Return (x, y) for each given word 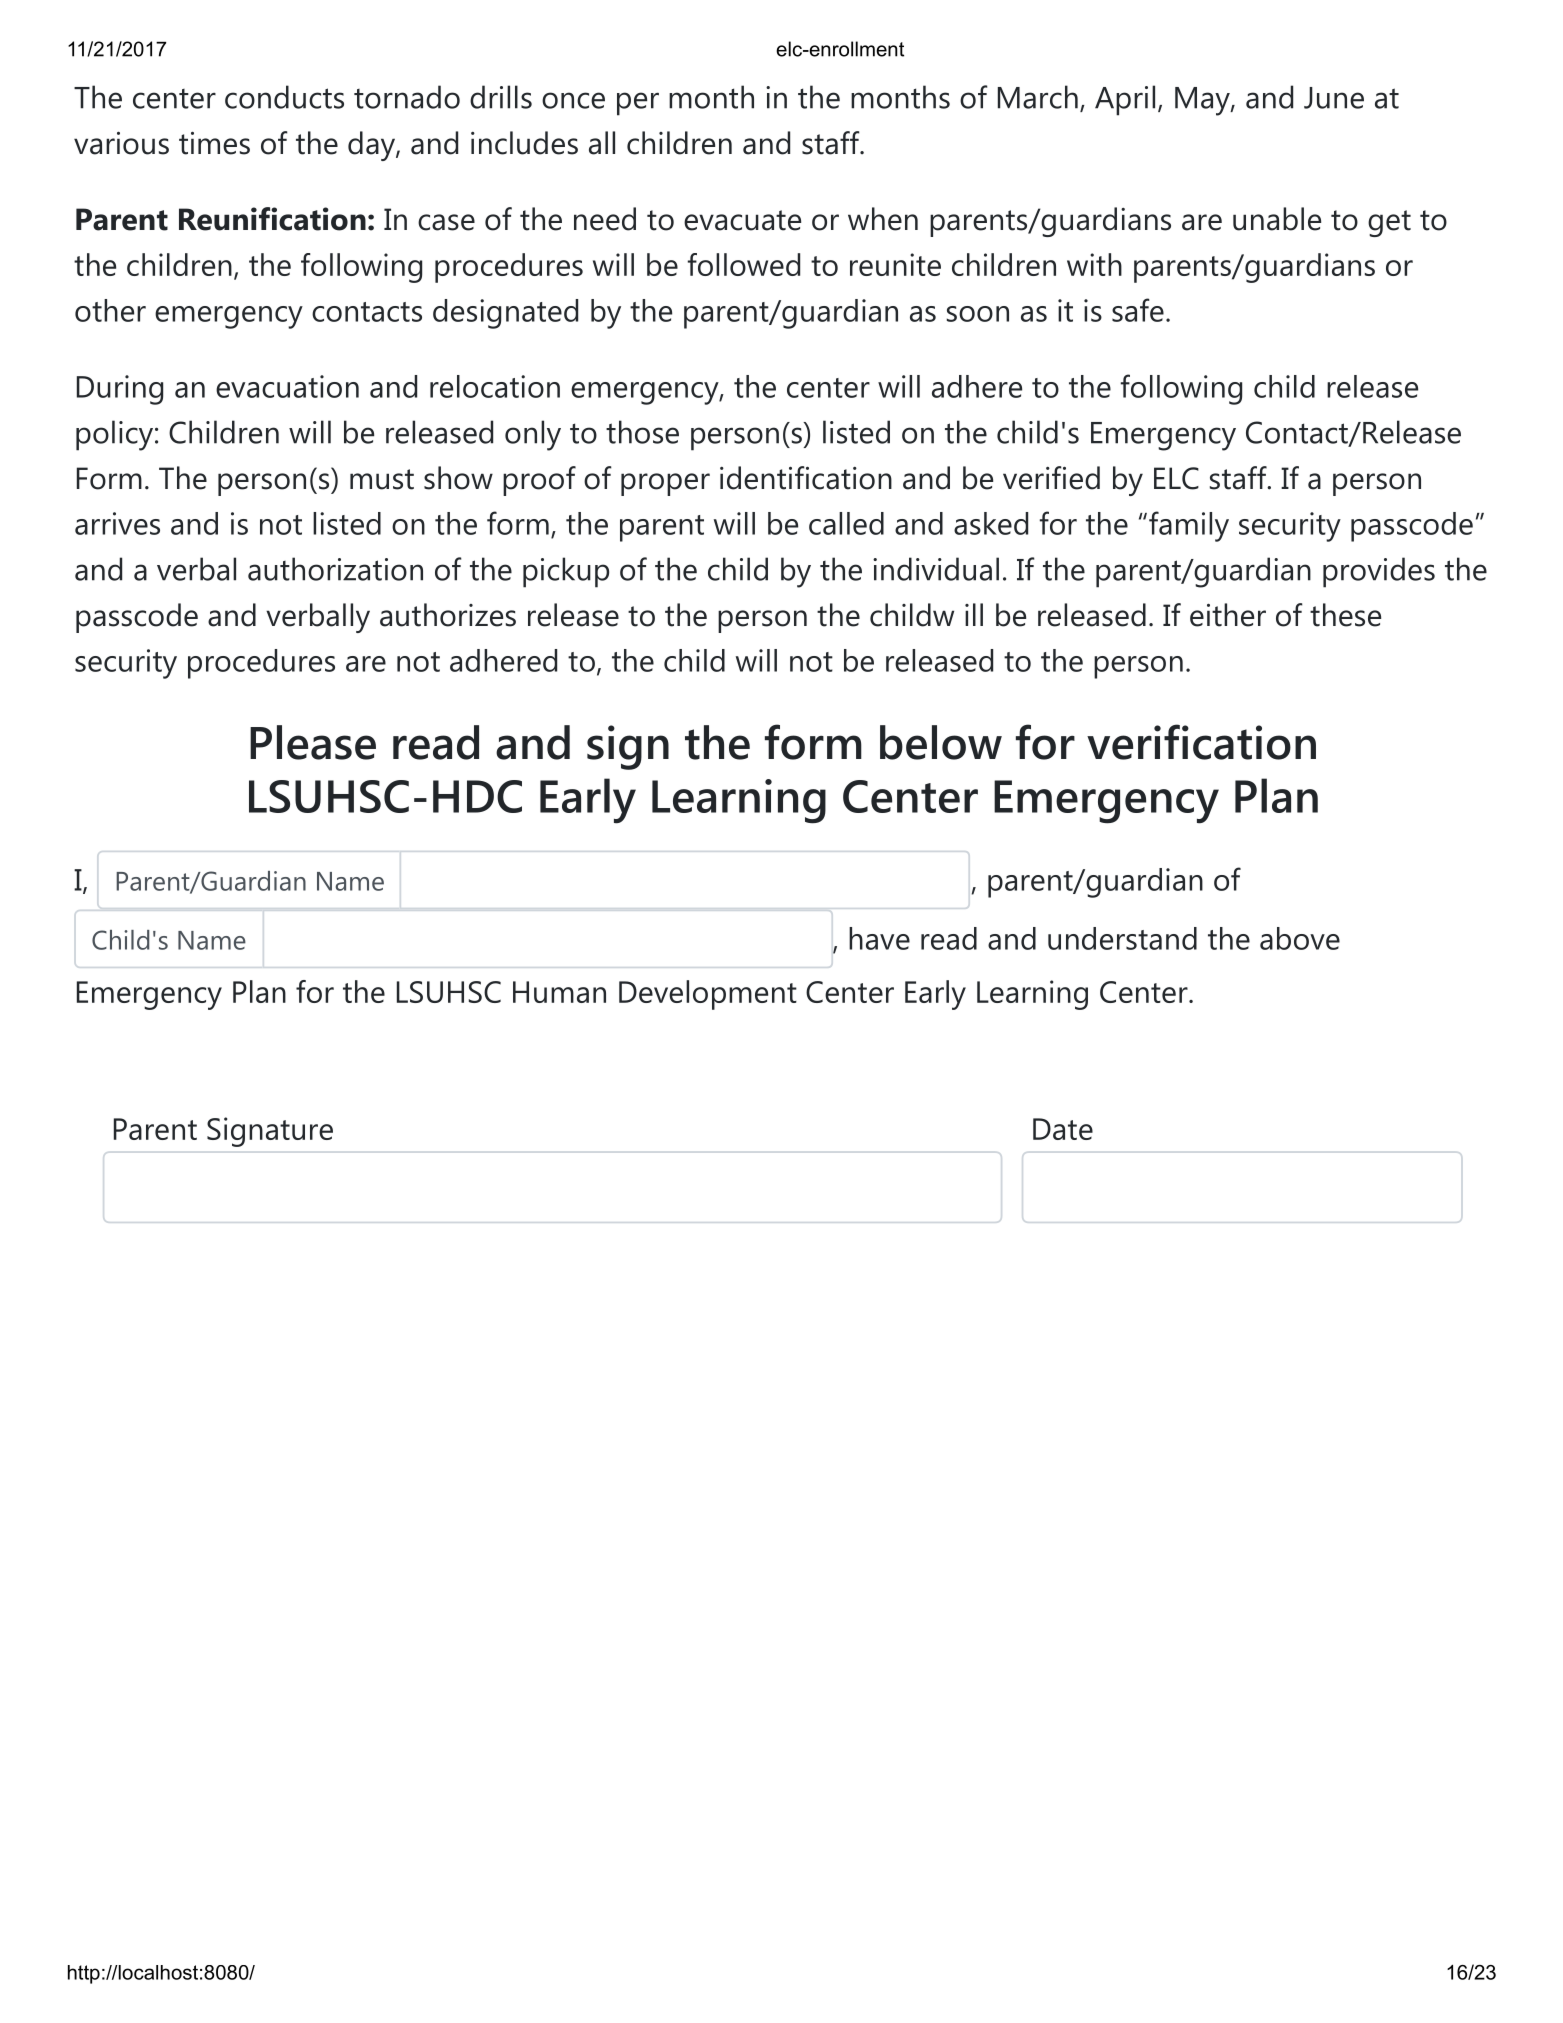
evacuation (287, 386)
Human (559, 992)
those (642, 432)
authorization (335, 569)
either (1228, 615)
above (1300, 938)
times (214, 143)
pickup (566, 572)
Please (313, 742)
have (879, 938)
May (1202, 101)
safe (1138, 310)
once (573, 100)
